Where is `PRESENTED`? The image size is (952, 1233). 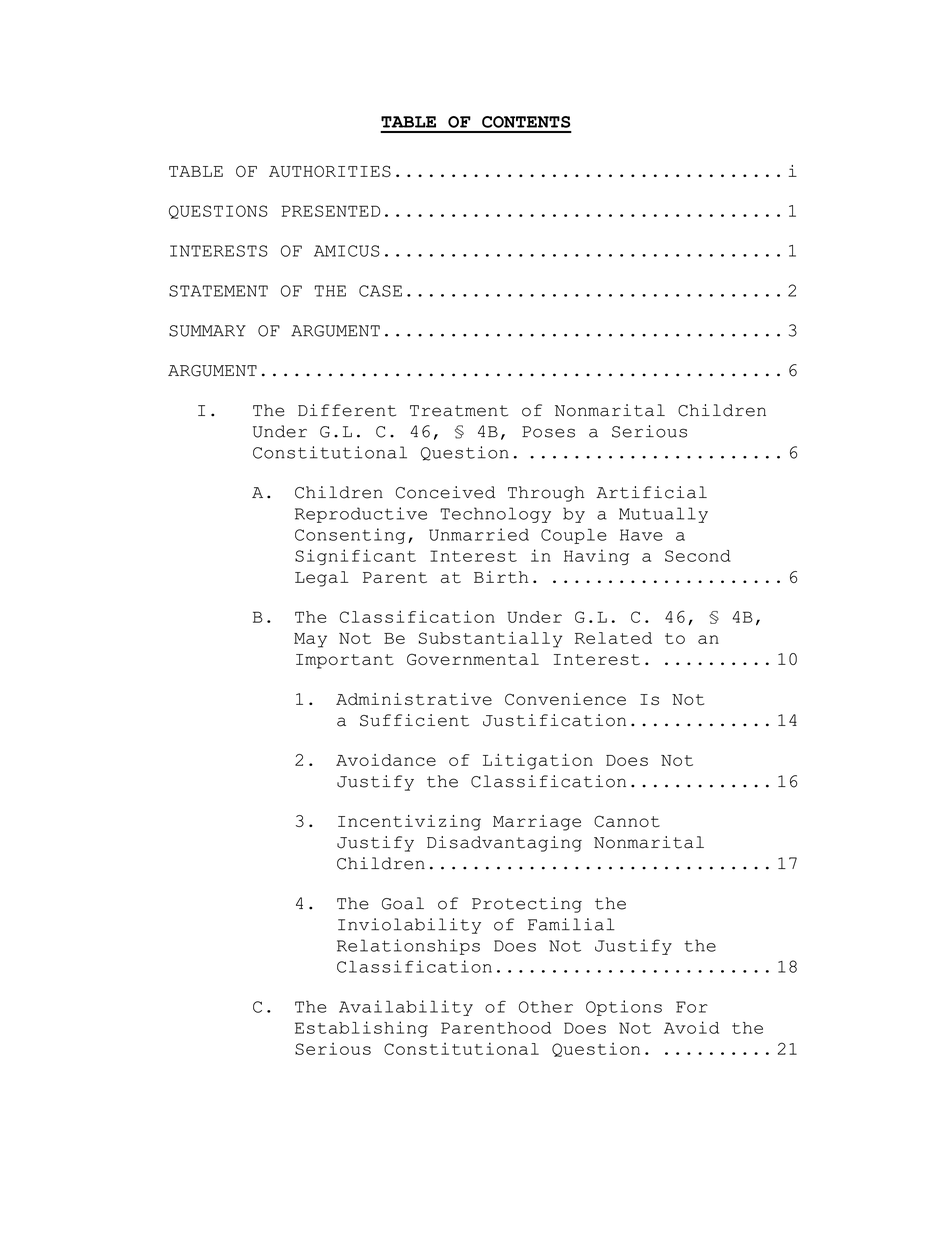
PRESENTED is located at coordinates (331, 211).
